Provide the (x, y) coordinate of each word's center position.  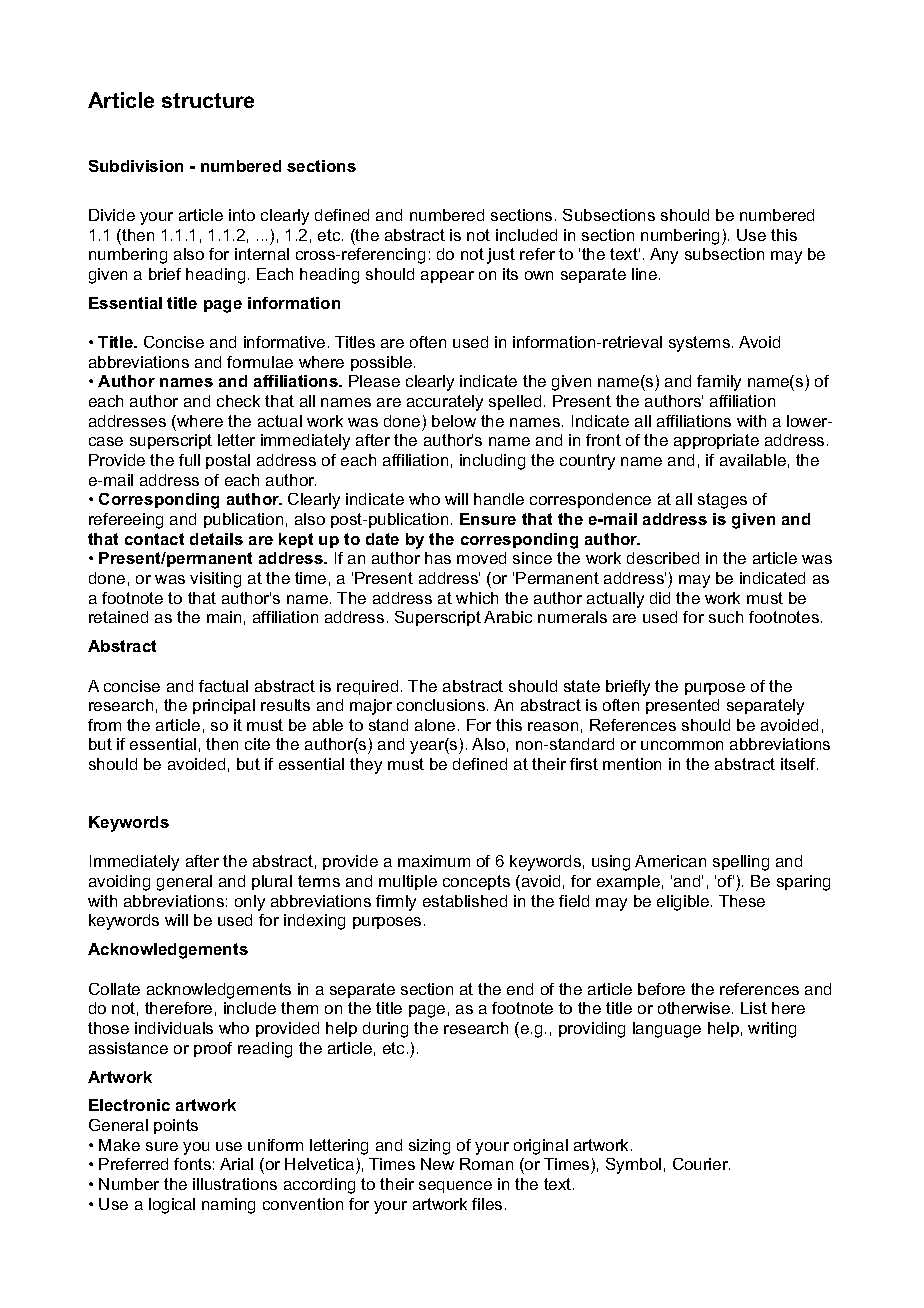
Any (664, 256)
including (492, 462)
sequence (455, 1187)
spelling (741, 863)
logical (172, 1206)
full (189, 460)
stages (722, 501)
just (501, 256)
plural (272, 882)
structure (208, 100)
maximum (434, 861)
